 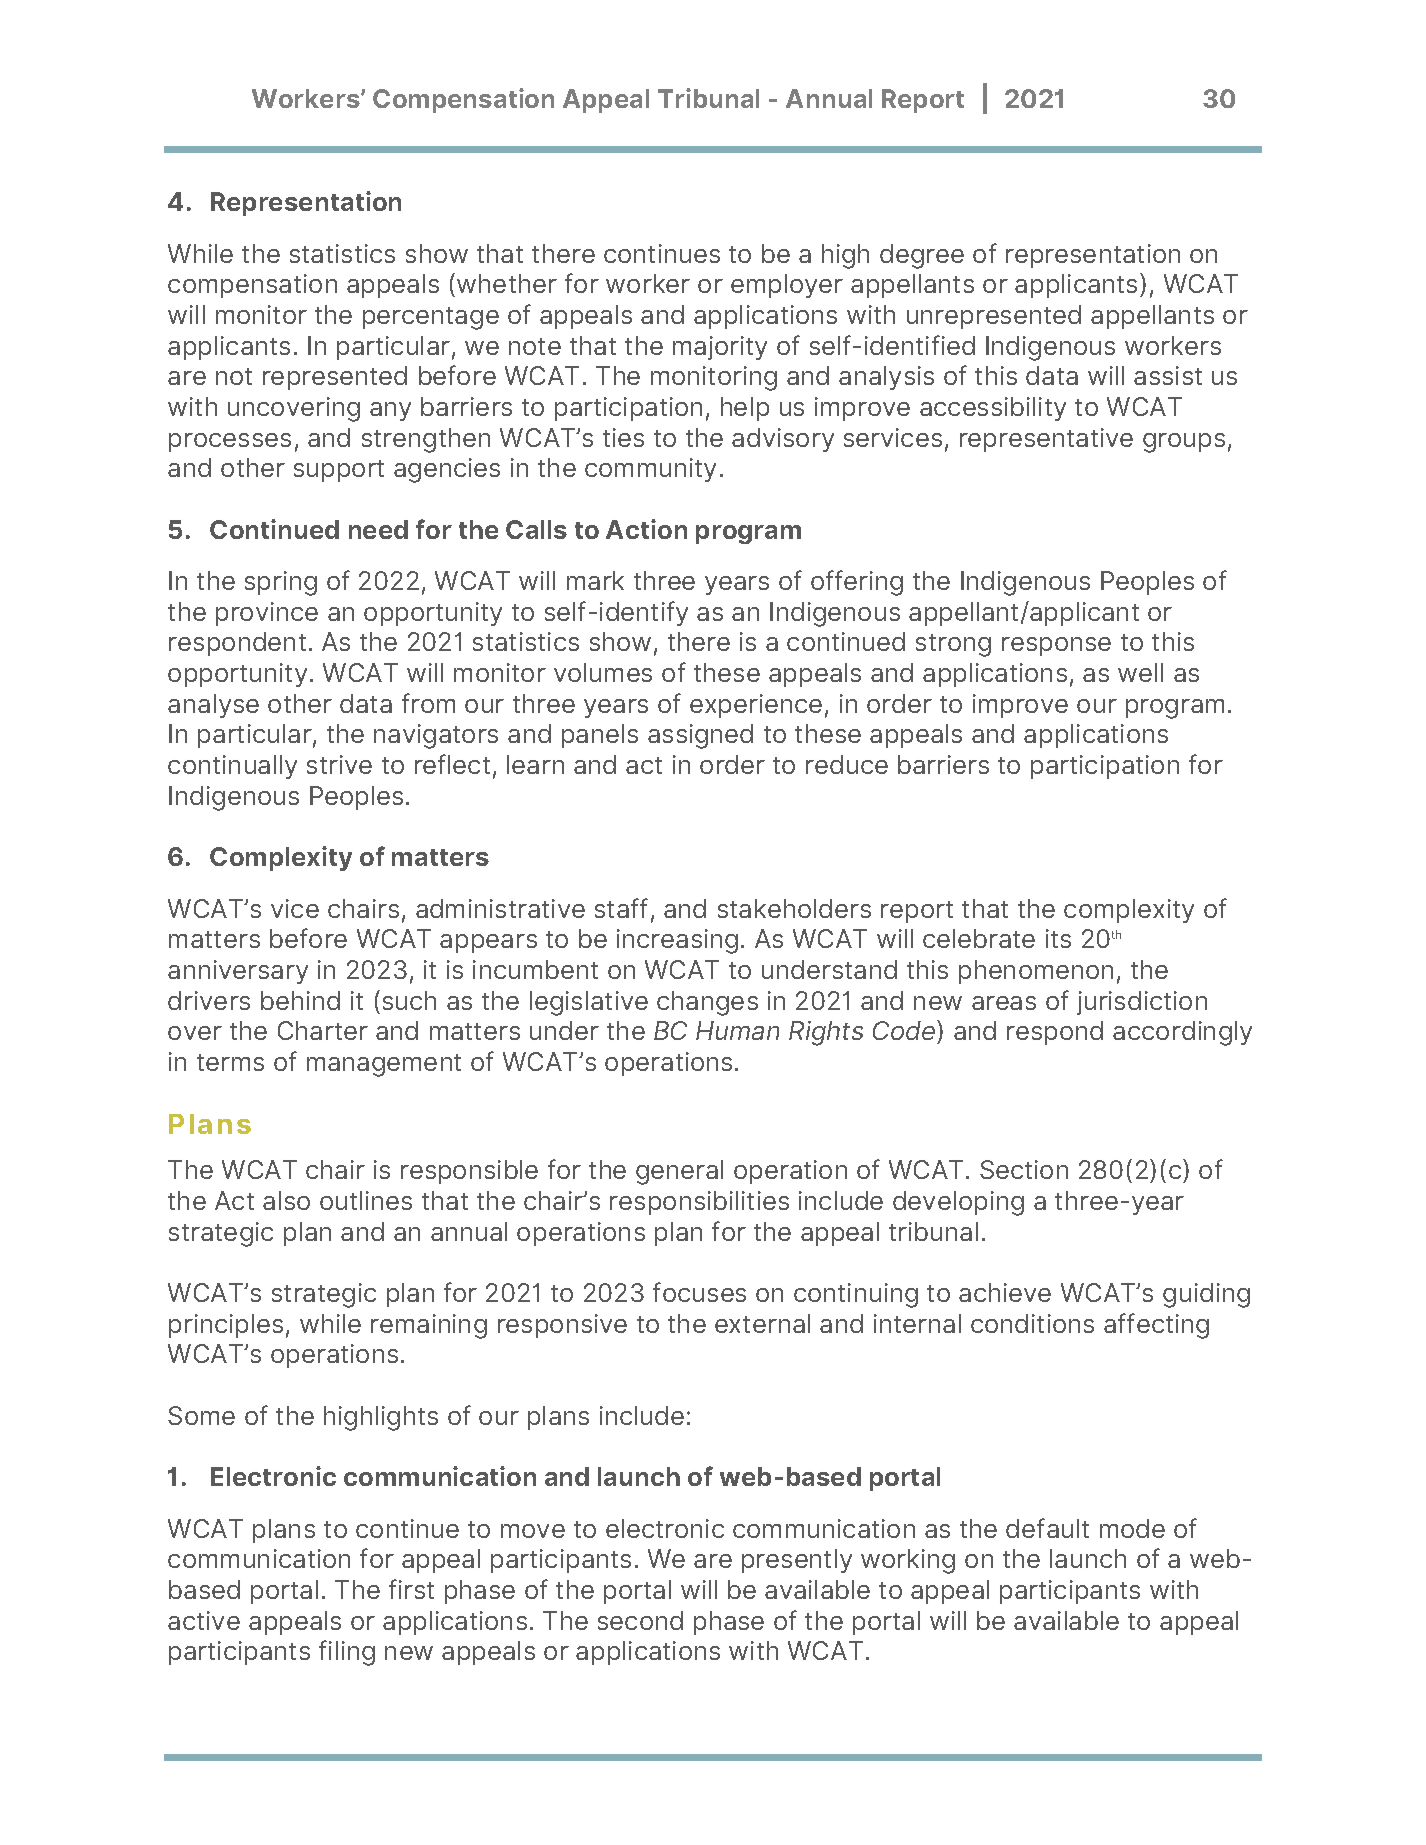 What do you see at coordinates (1047, 1528) in the image?
I see `default` at bounding box center [1047, 1528].
